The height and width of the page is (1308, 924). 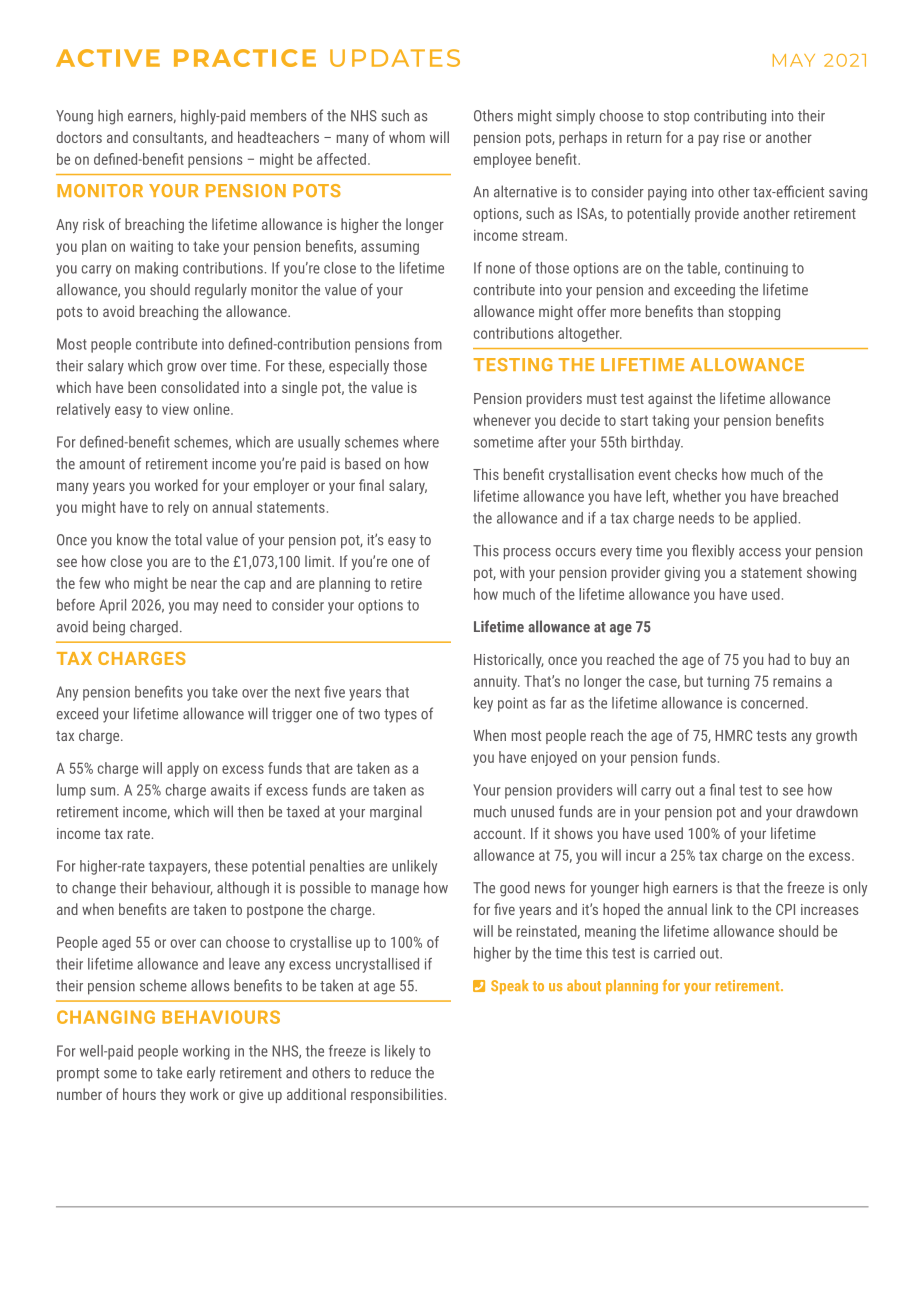 I want to click on apply, so click(x=183, y=769).
